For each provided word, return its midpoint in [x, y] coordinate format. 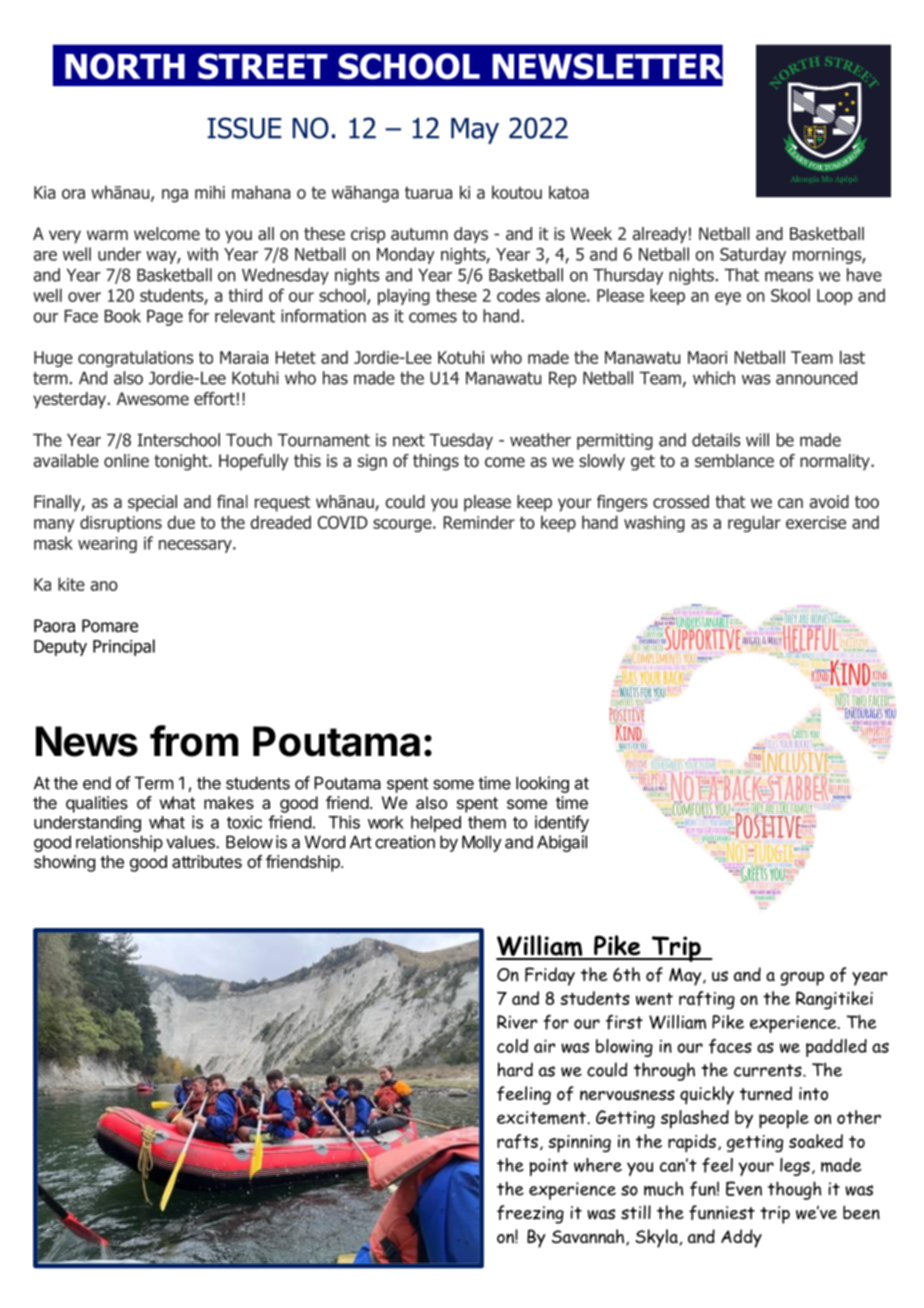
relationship [119, 843]
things [436, 462]
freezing [530, 1214]
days [471, 235]
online [126, 461]
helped [436, 824]
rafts [517, 1141]
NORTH [125, 66]
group [802, 978]
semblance [734, 461]
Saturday [753, 255]
